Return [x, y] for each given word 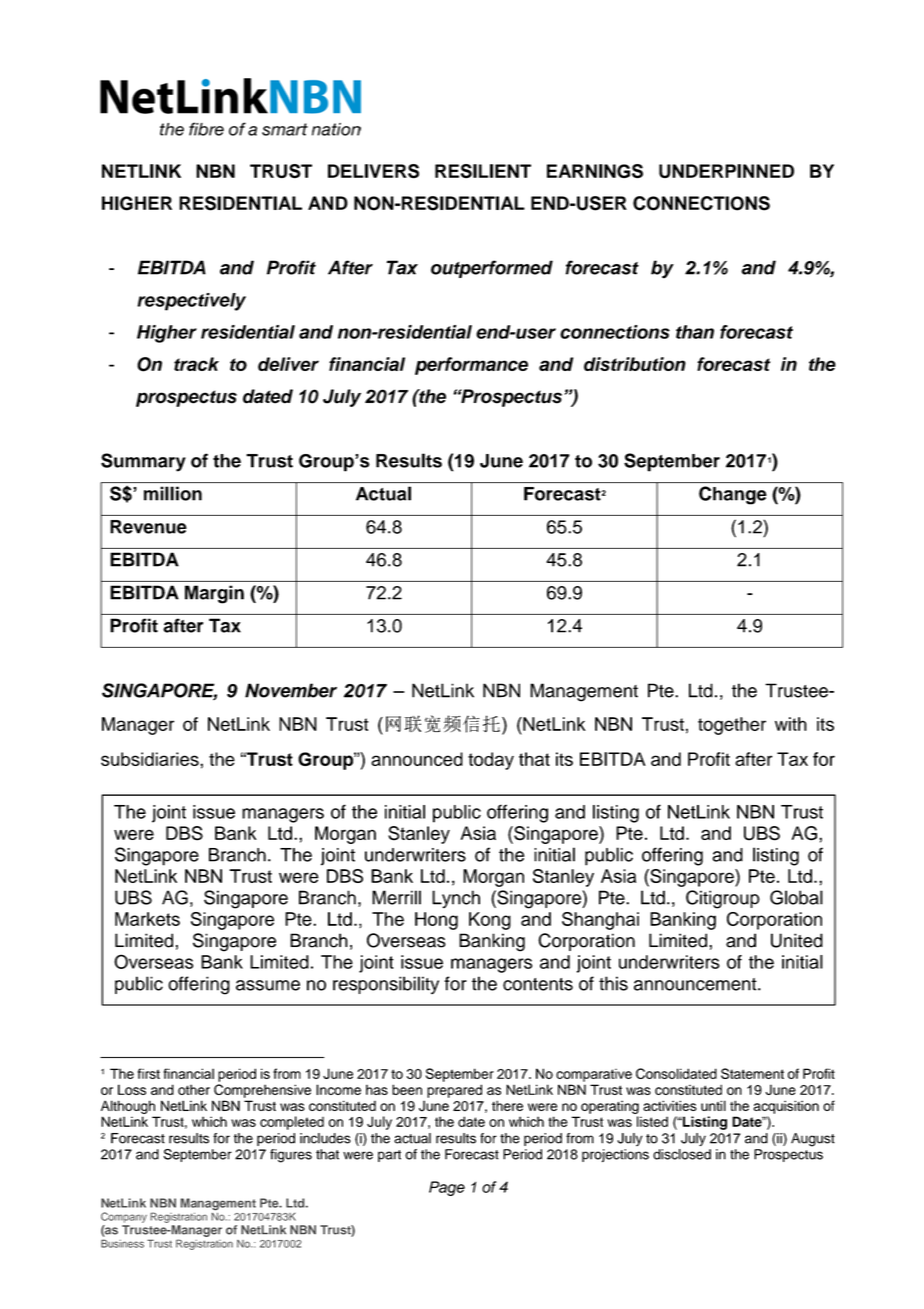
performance [471, 366]
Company [124, 1217]
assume [268, 985]
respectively [191, 302]
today [491, 761]
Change [732, 495]
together [732, 726]
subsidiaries [151, 759]
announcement [696, 984]
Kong [490, 921]
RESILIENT [483, 171]
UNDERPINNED [726, 171]
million [173, 493]
